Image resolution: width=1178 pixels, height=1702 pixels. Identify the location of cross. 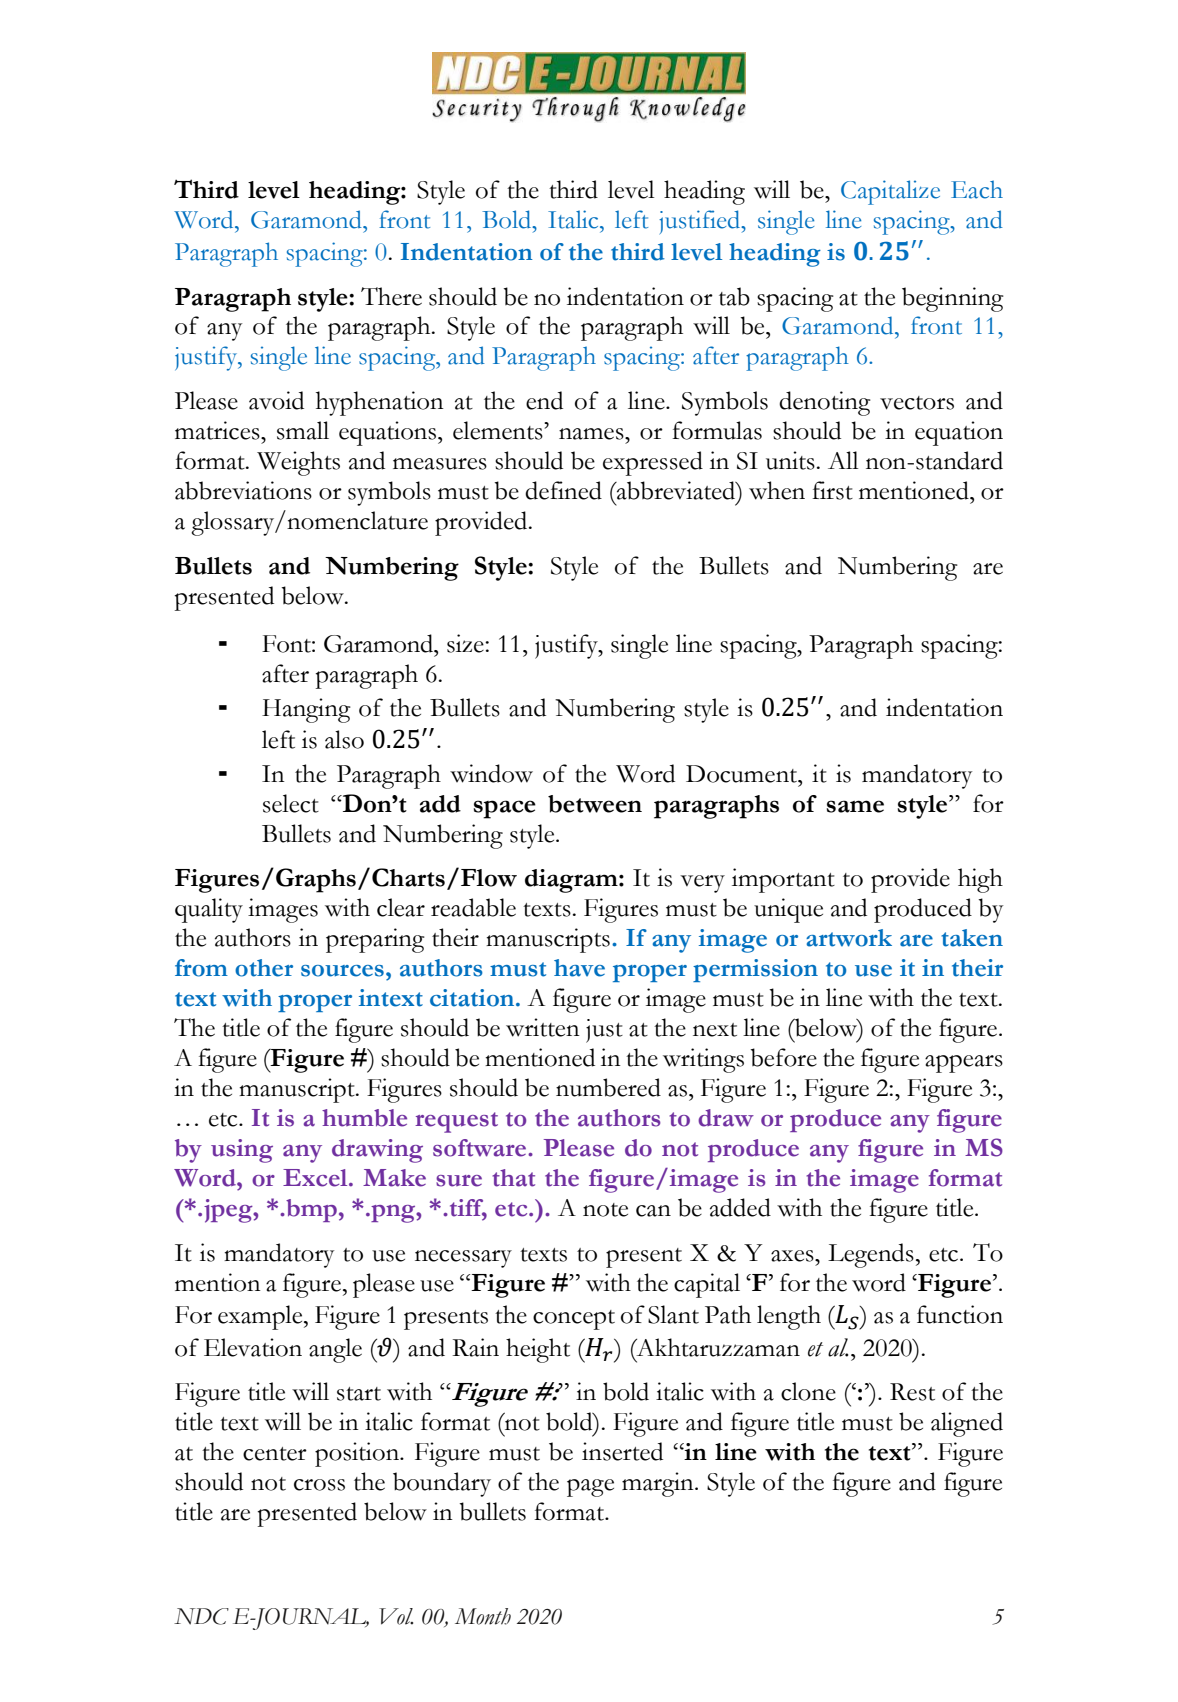
(319, 1485).
